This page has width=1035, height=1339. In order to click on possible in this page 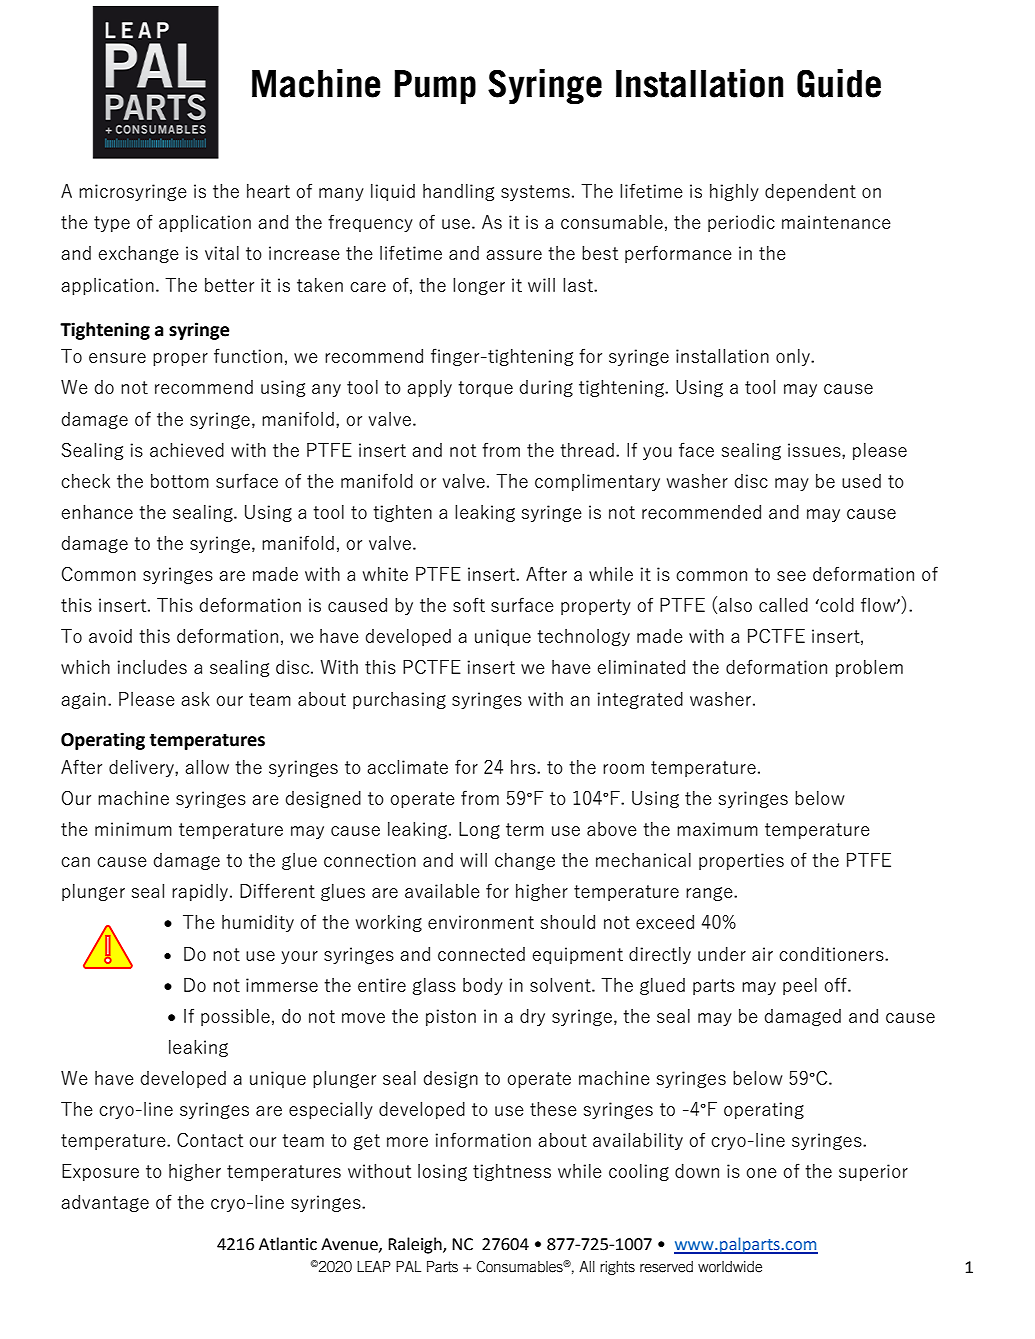, I will do `click(235, 1017)`.
